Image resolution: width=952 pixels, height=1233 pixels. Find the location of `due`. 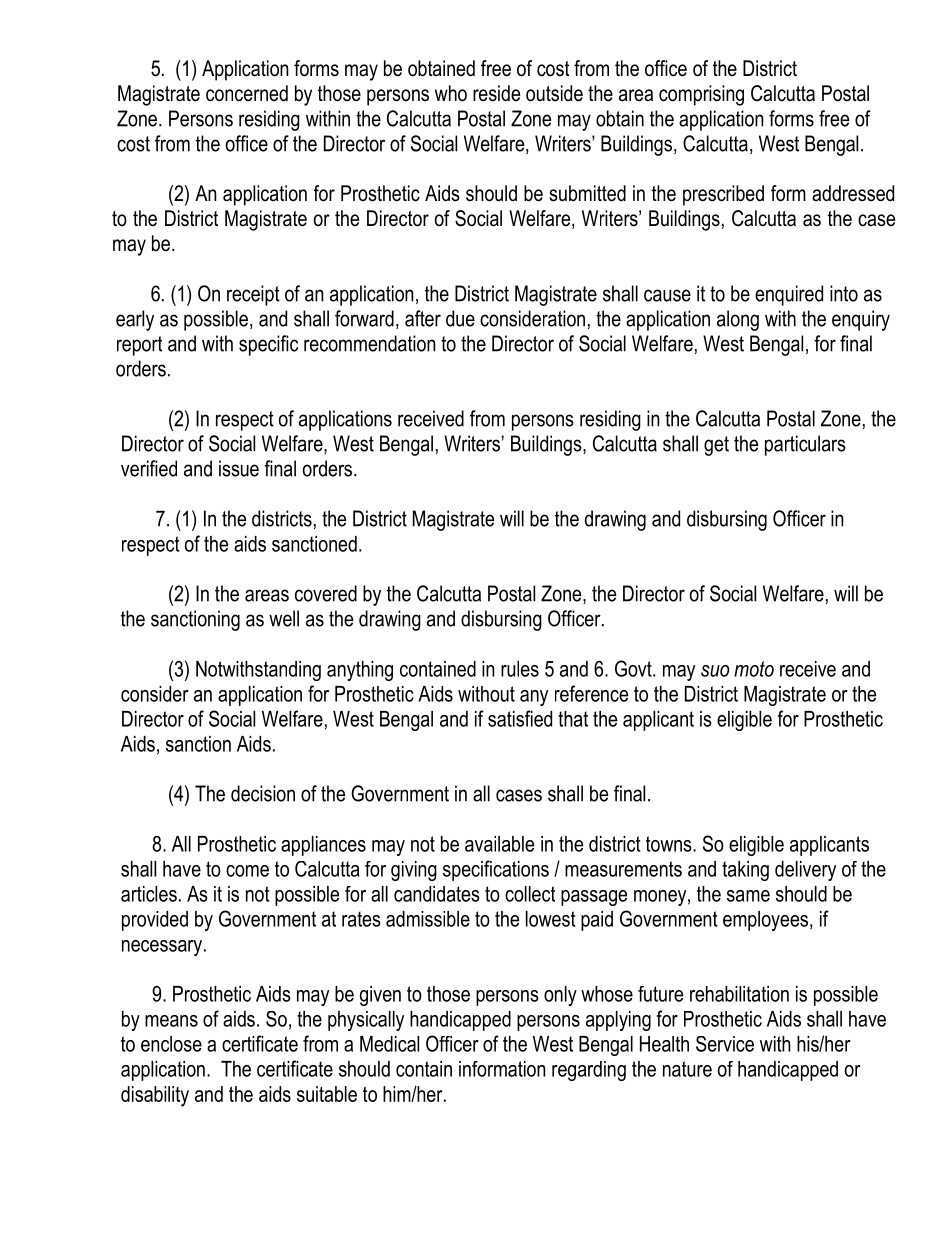

due is located at coordinates (460, 318).
